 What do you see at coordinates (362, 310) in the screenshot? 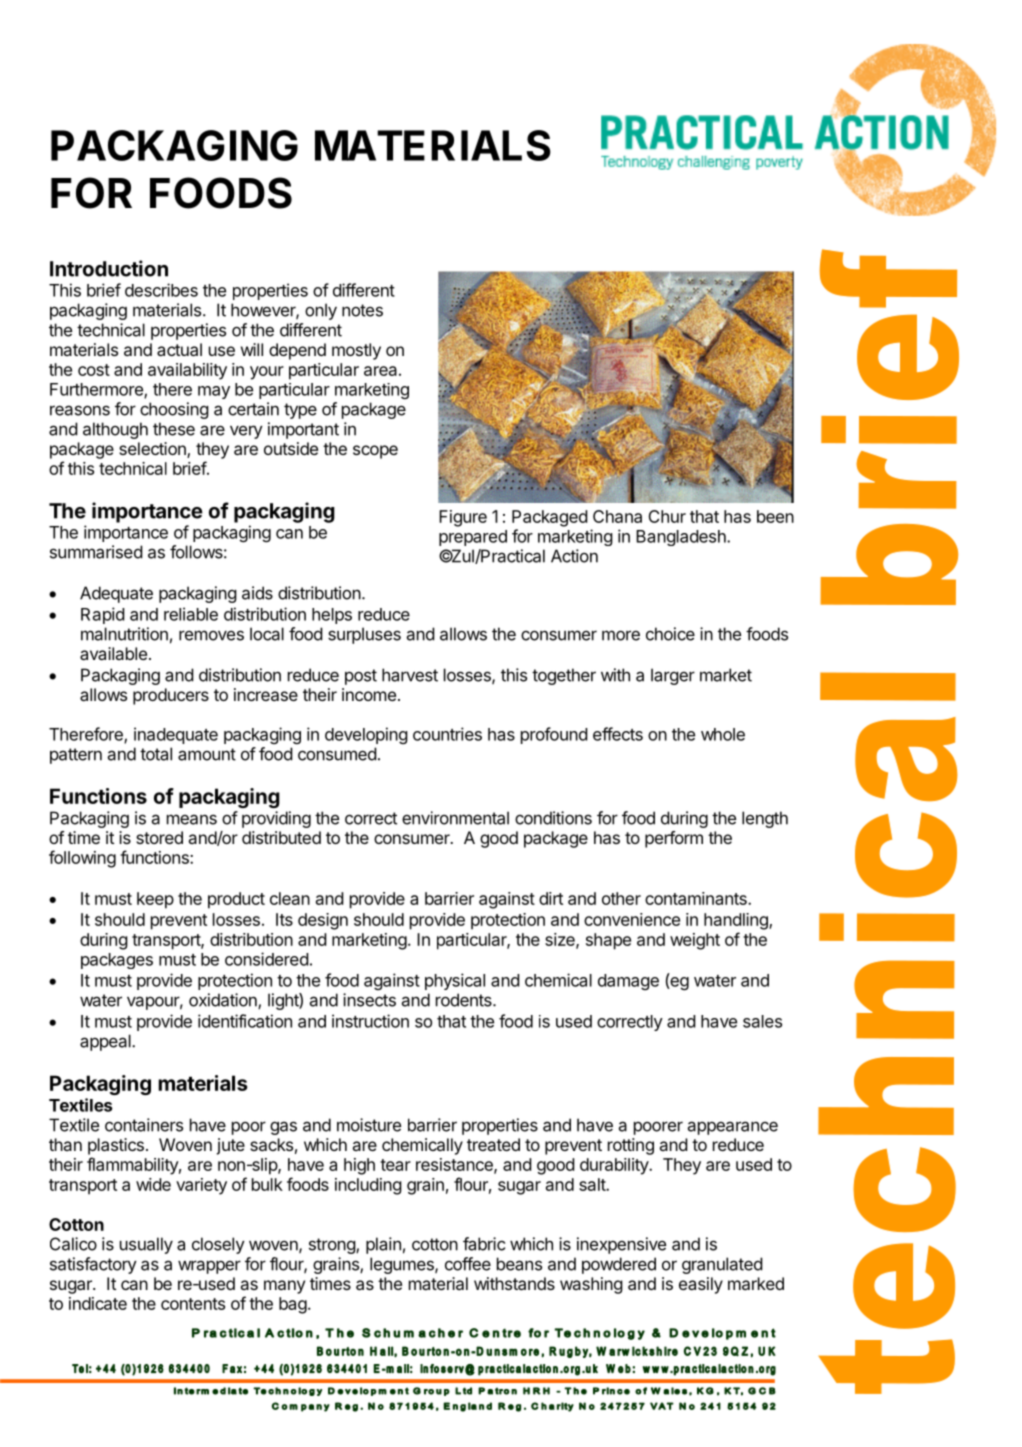
I see `notes` at bounding box center [362, 310].
